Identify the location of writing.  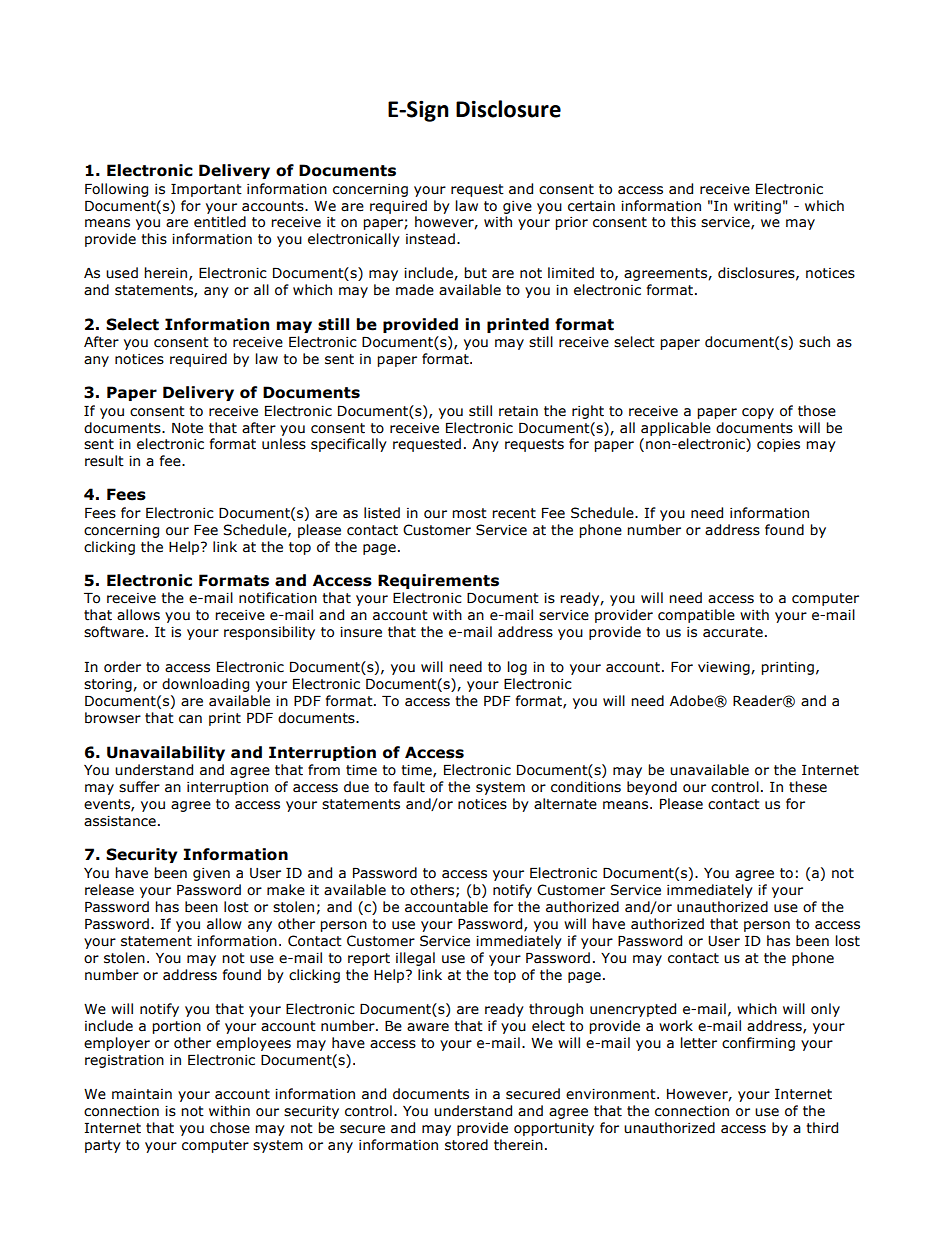
(757, 207).
